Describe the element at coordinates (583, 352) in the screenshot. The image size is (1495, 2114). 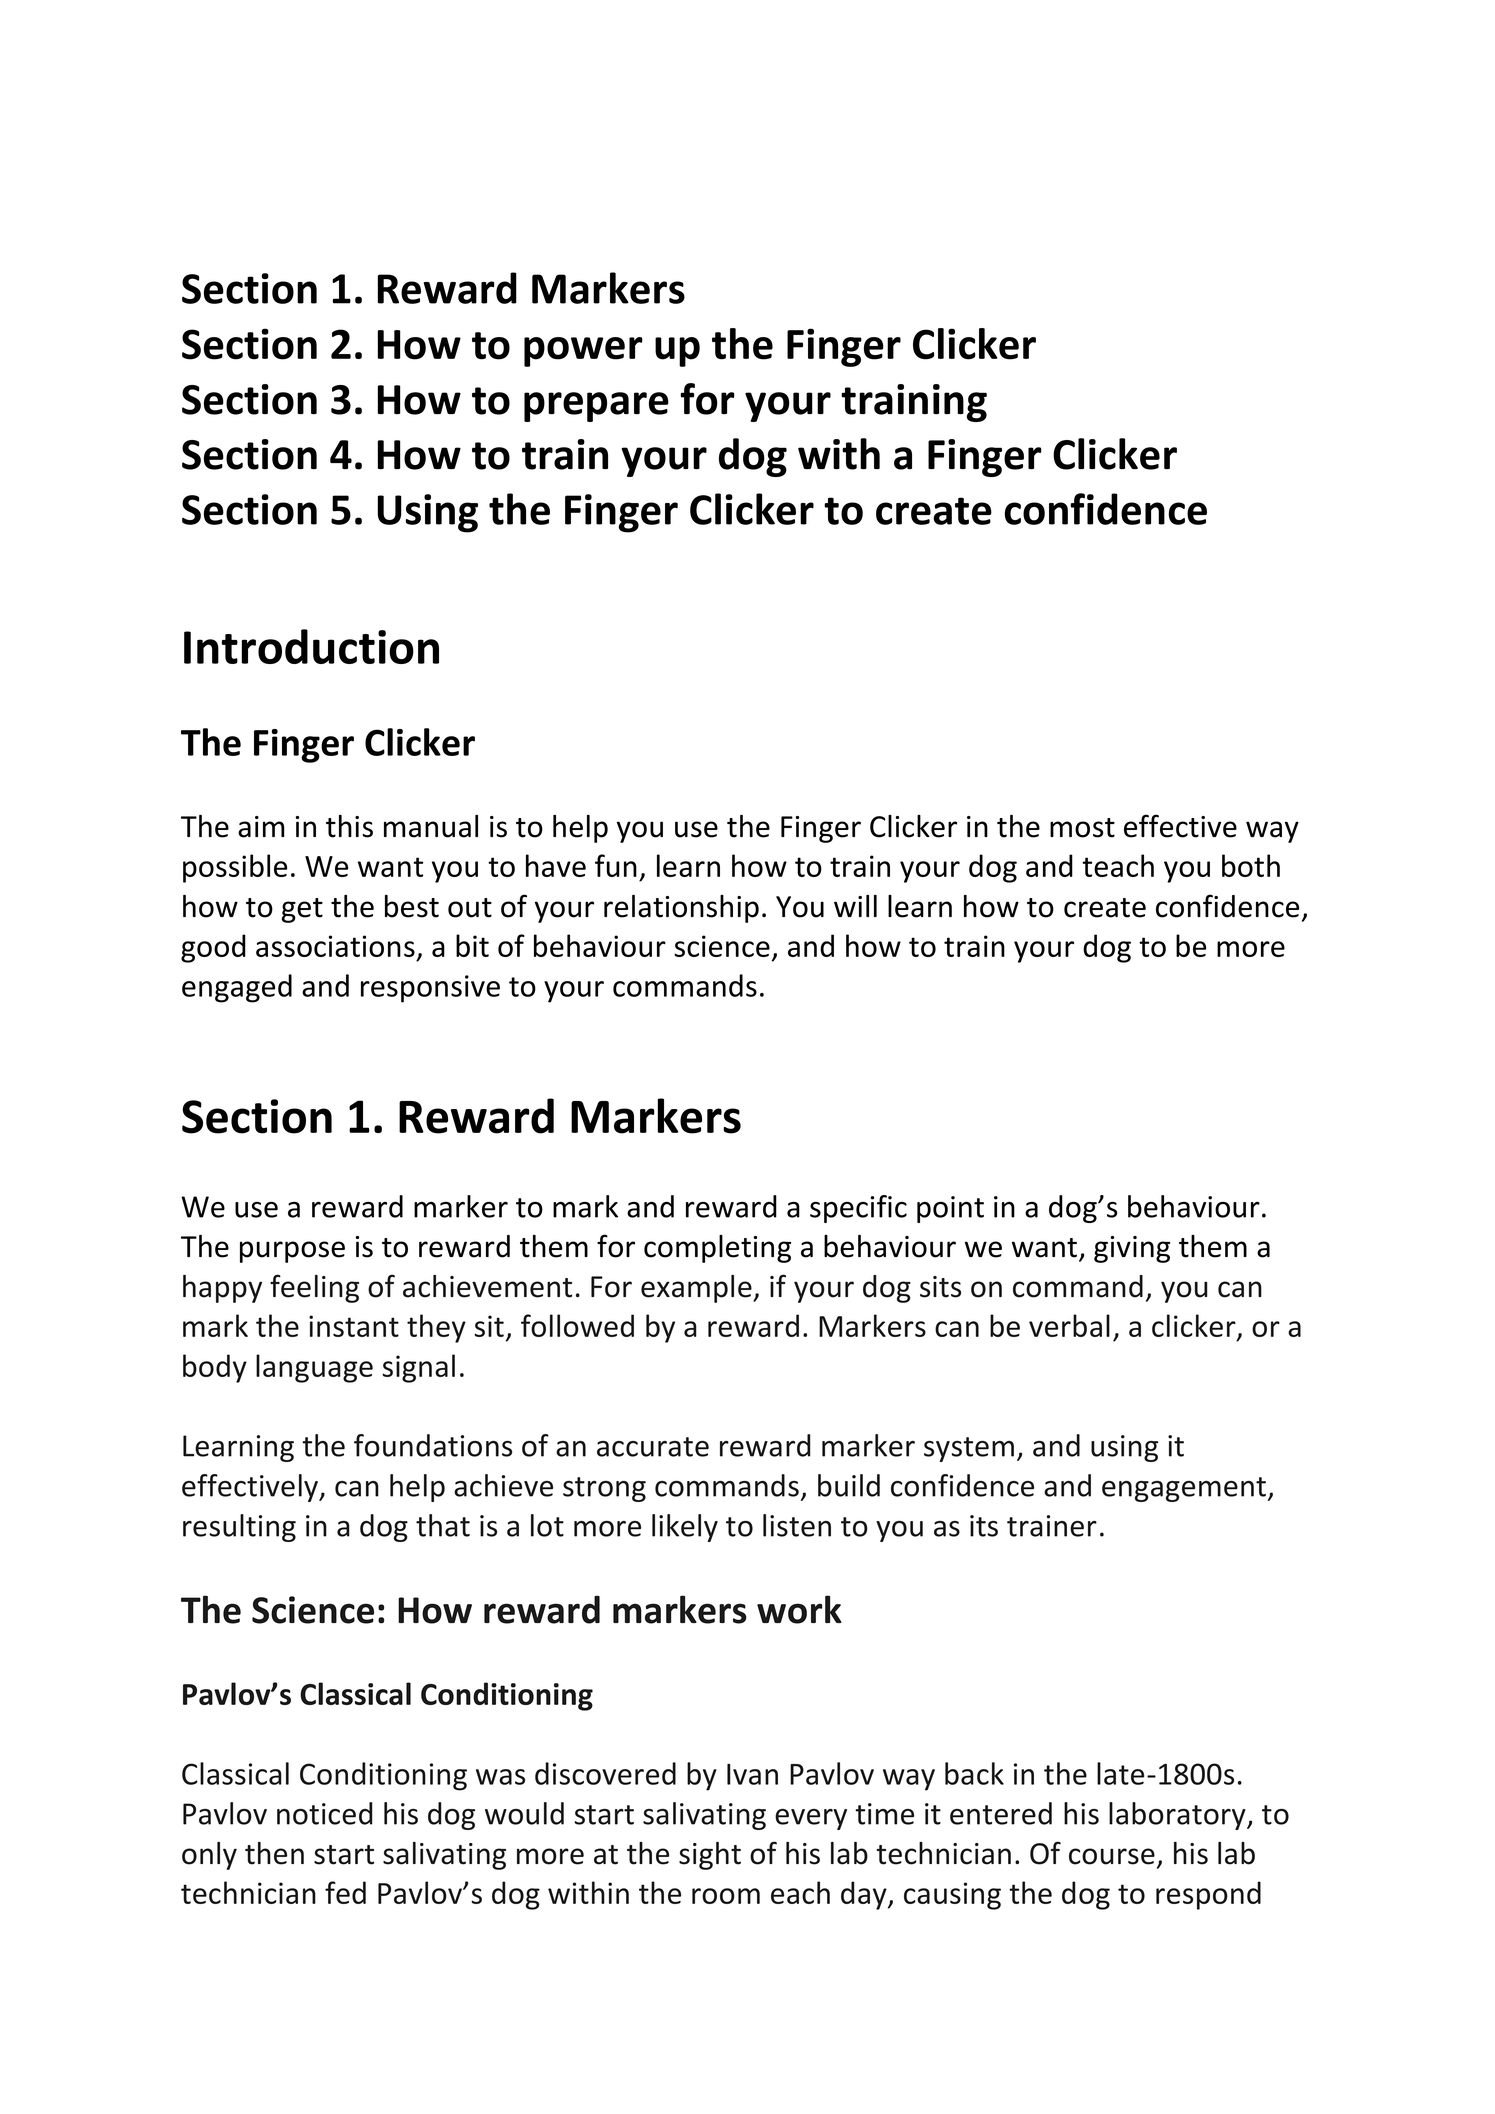
I see `power` at that location.
